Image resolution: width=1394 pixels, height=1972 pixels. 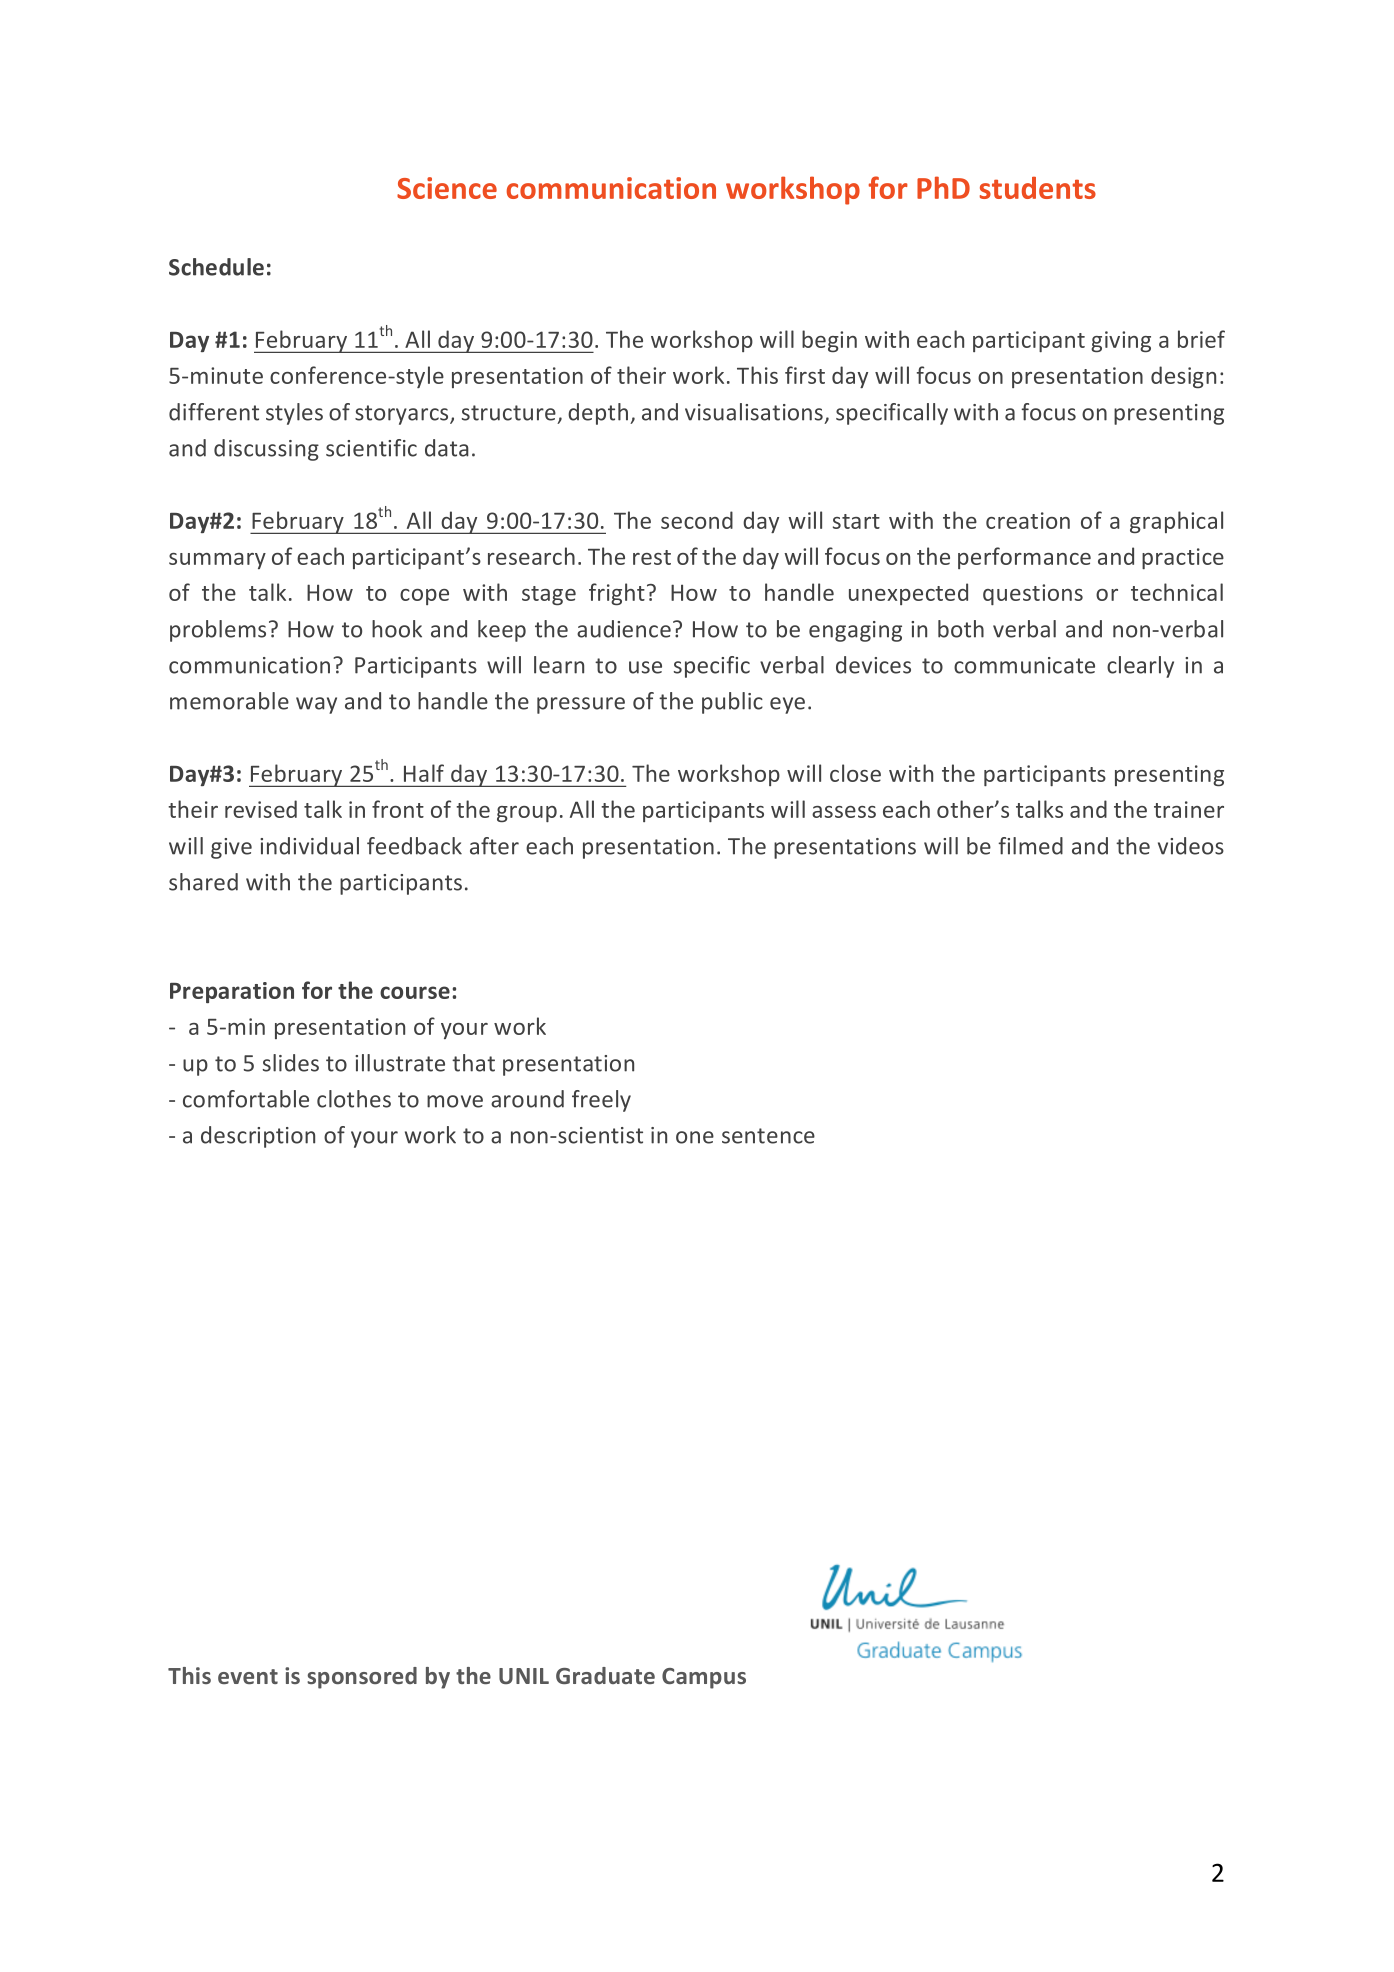 I want to click on Campus, so click(x=704, y=1678).
